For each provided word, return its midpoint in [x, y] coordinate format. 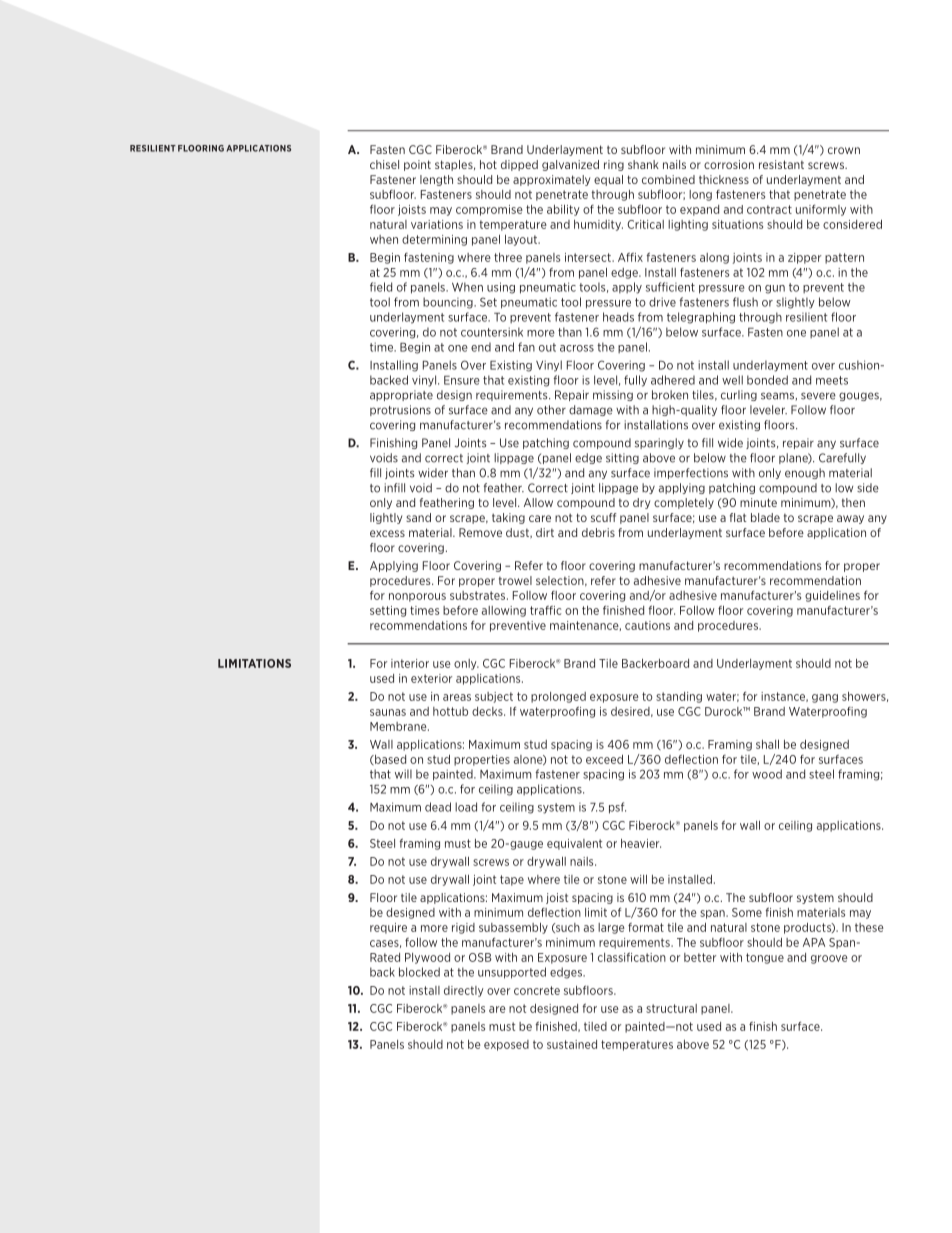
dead [438, 807]
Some [747, 912]
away [850, 519]
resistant [781, 164]
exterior [431, 678]
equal [608, 180]
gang [825, 698]
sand [418, 517]
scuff [604, 517]
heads [618, 317]
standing [679, 697]
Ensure [462, 380]
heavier [641, 843]
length [436, 180]
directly [463, 991]
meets [832, 380]
